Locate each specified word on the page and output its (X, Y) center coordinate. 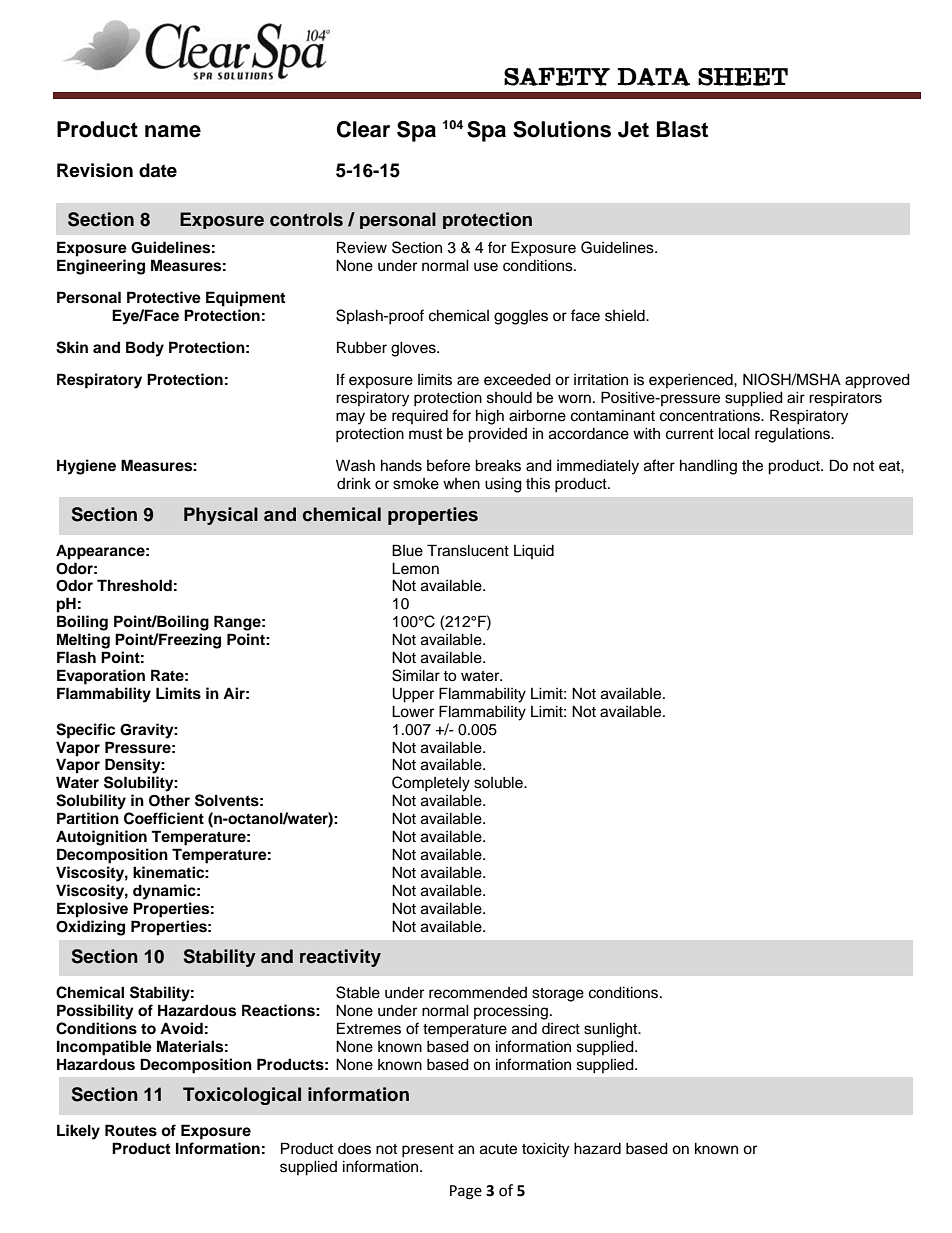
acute (498, 1149)
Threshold (134, 585)
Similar (416, 675)
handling (708, 467)
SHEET (743, 77)
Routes (131, 1130)
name (173, 131)
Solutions (562, 129)
